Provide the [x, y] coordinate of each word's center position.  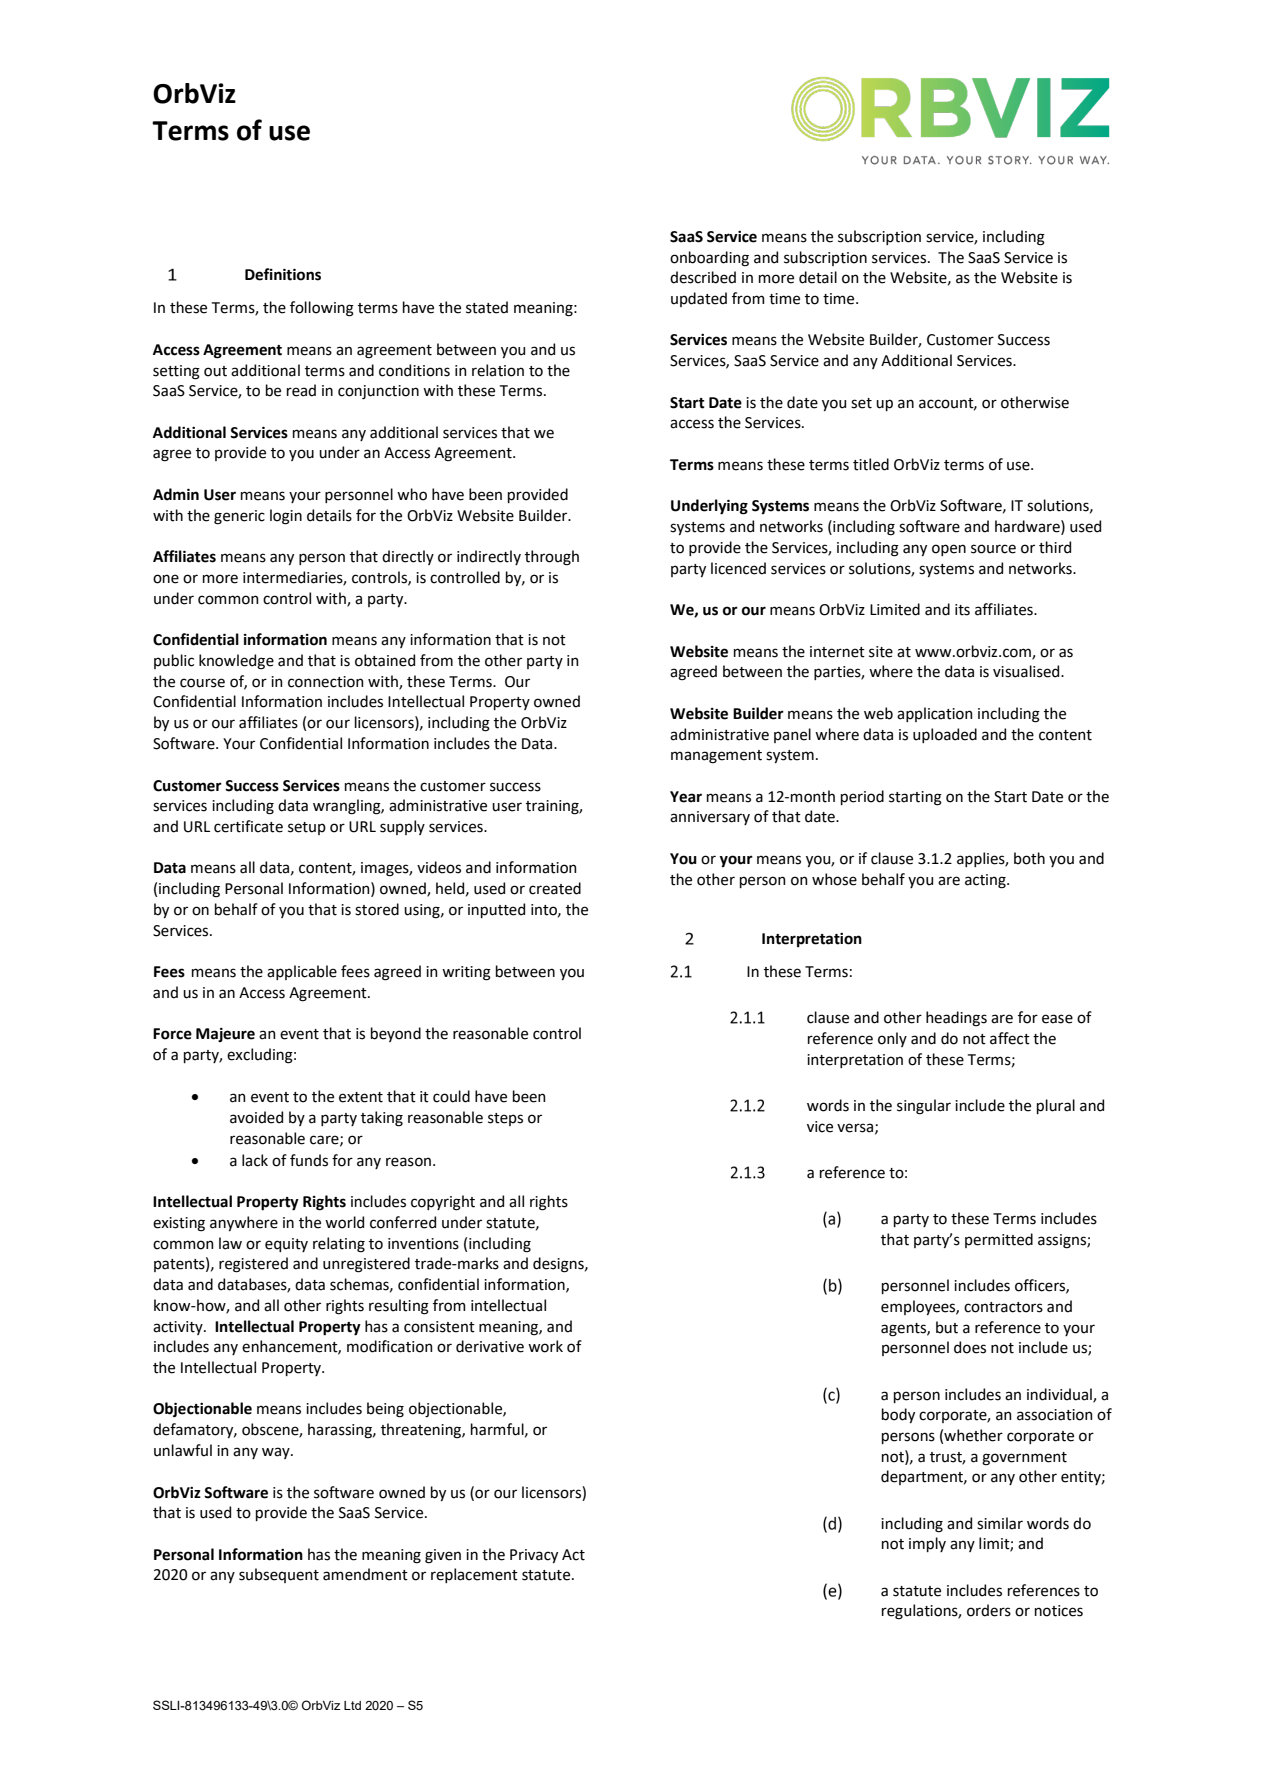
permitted [999, 1240]
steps [505, 1119]
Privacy [534, 1556]
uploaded [945, 735]
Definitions [283, 274]
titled [871, 464]
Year [686, 797]
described [703, 277]
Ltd [352, 1705]
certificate [248, 826]
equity [286, 1245]
